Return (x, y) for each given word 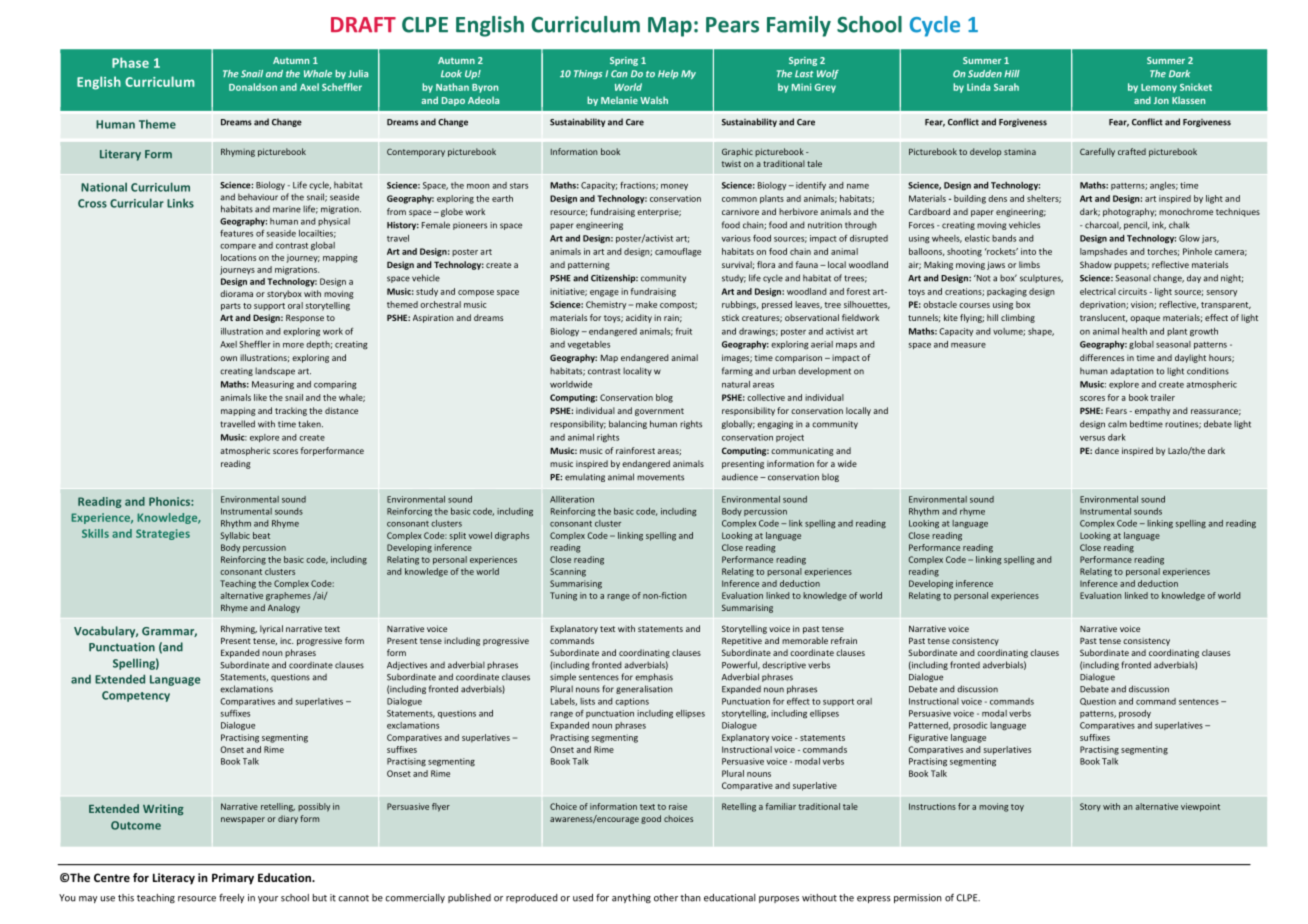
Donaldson (253, 87)
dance (1107, 450)
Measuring (273, 385)
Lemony (1159, 88)
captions (632, 702)
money (674, 187)
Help (668, 74)
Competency (136, 696)
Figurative (928, 738)
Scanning (568, 572)
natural (736, 384)
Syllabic (235, 536)
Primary (233, 879)
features (236, 233)
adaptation (1132, 372)
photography (1129, 212)
